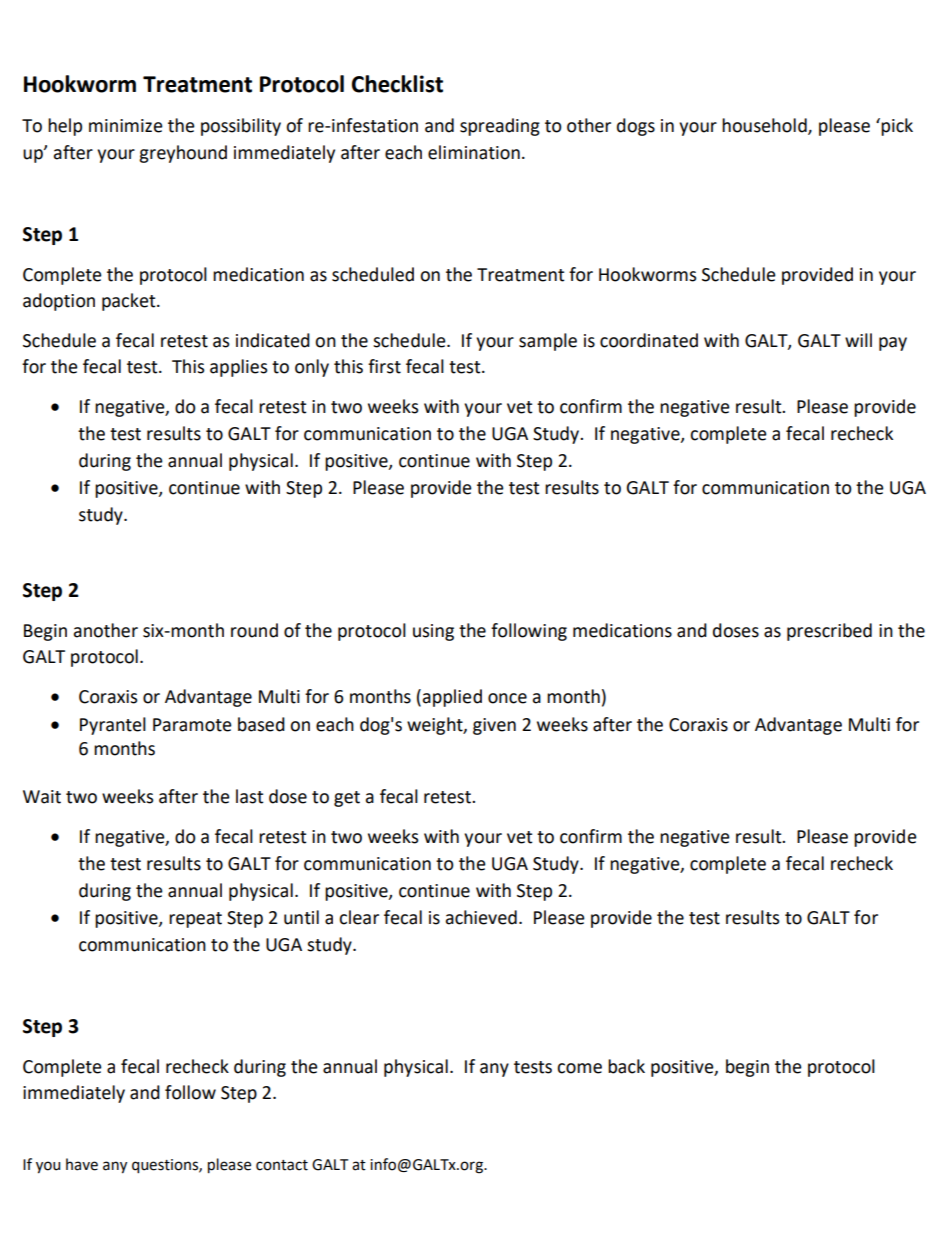 The image size is (952, 1233). What do you see at coordinates (858, 340) in the screenshot?
I see `will` at bounding box center [858, 340].
